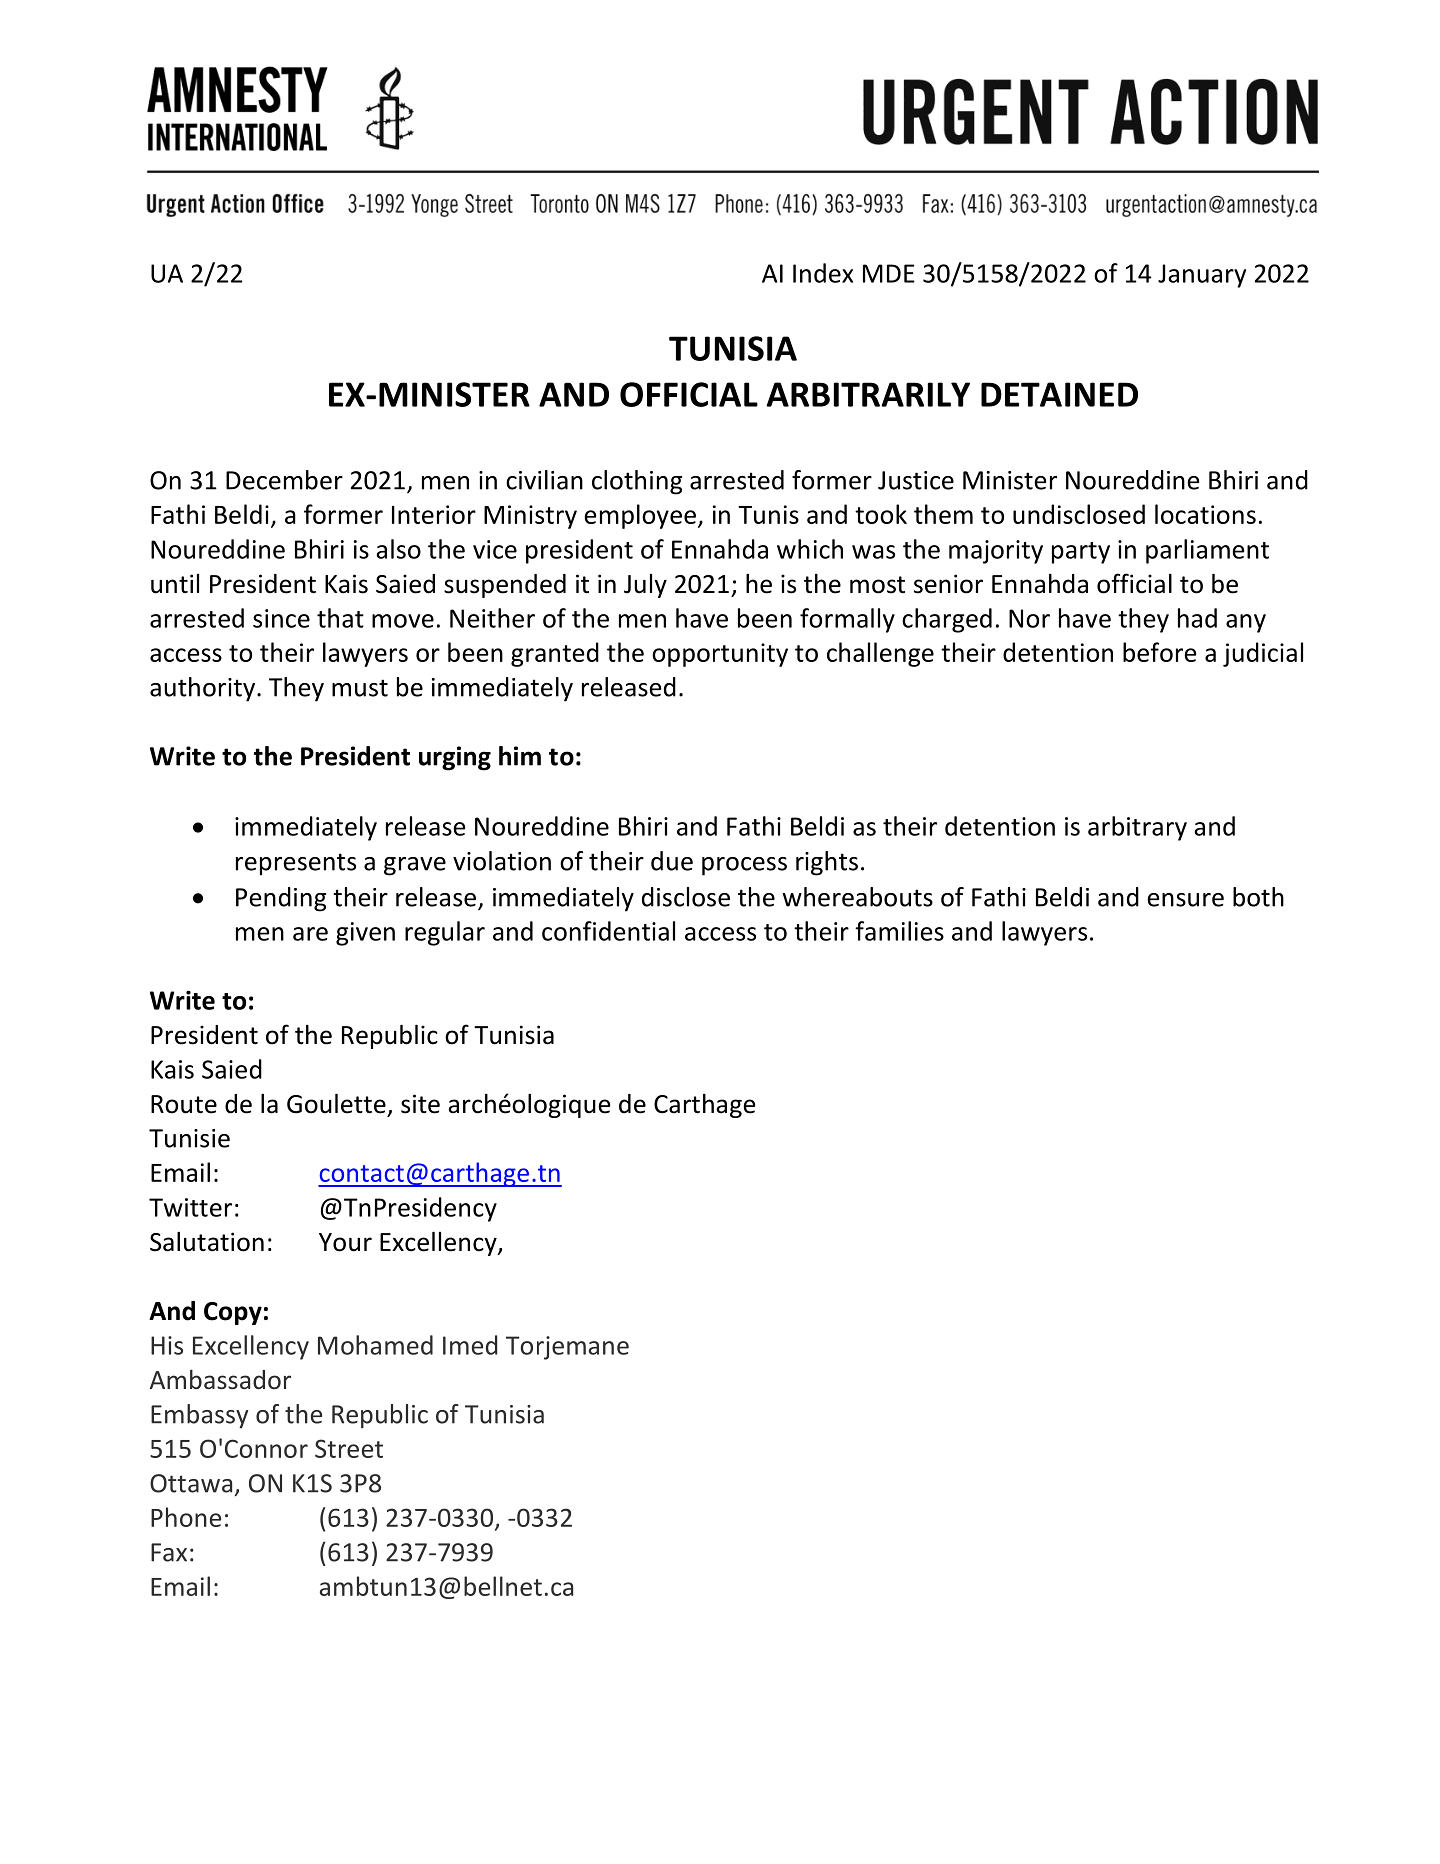  I want to click on ensure, so click(1185, 900).
